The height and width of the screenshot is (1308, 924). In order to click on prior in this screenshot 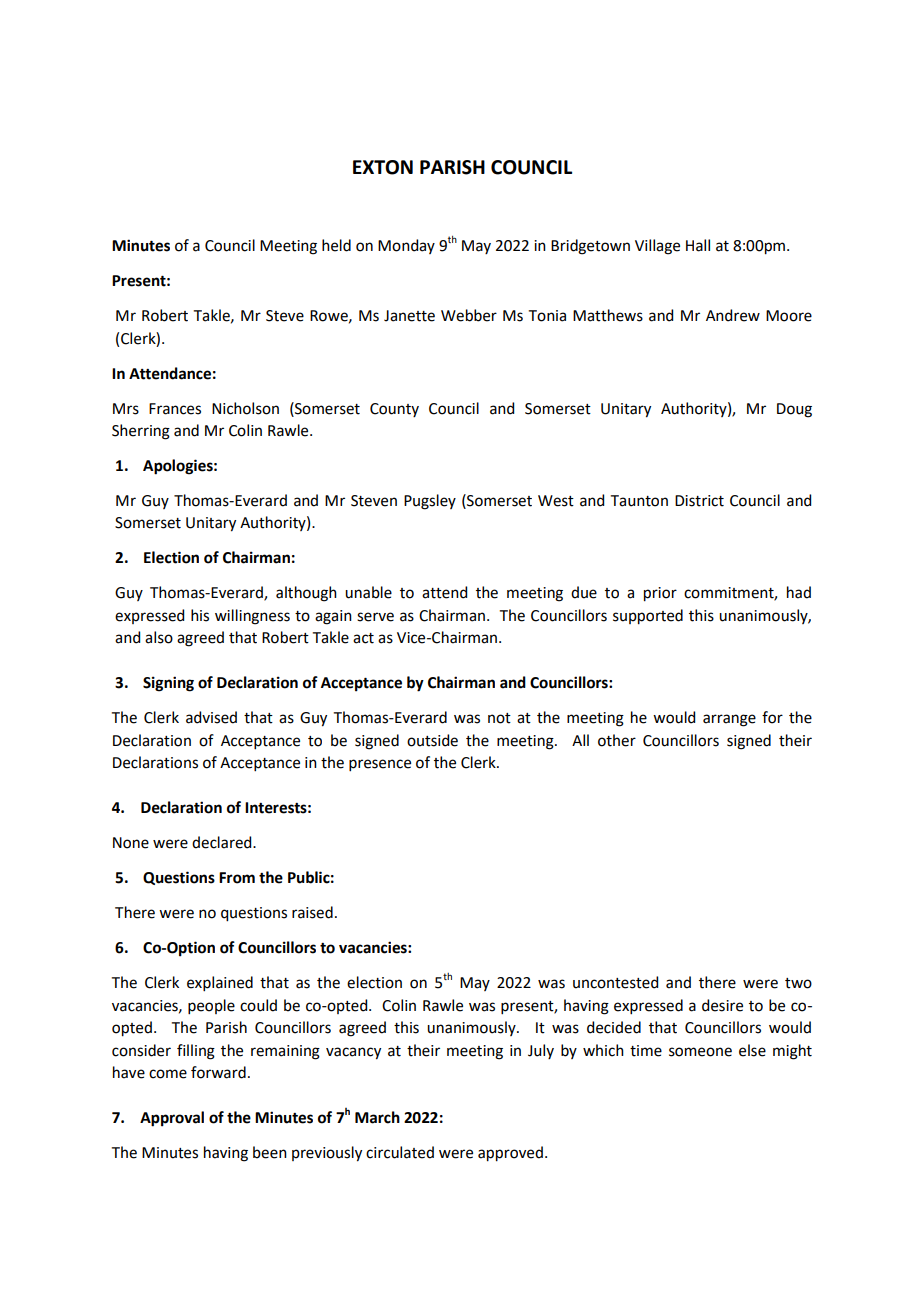, I will do `click(660, 594)`.
